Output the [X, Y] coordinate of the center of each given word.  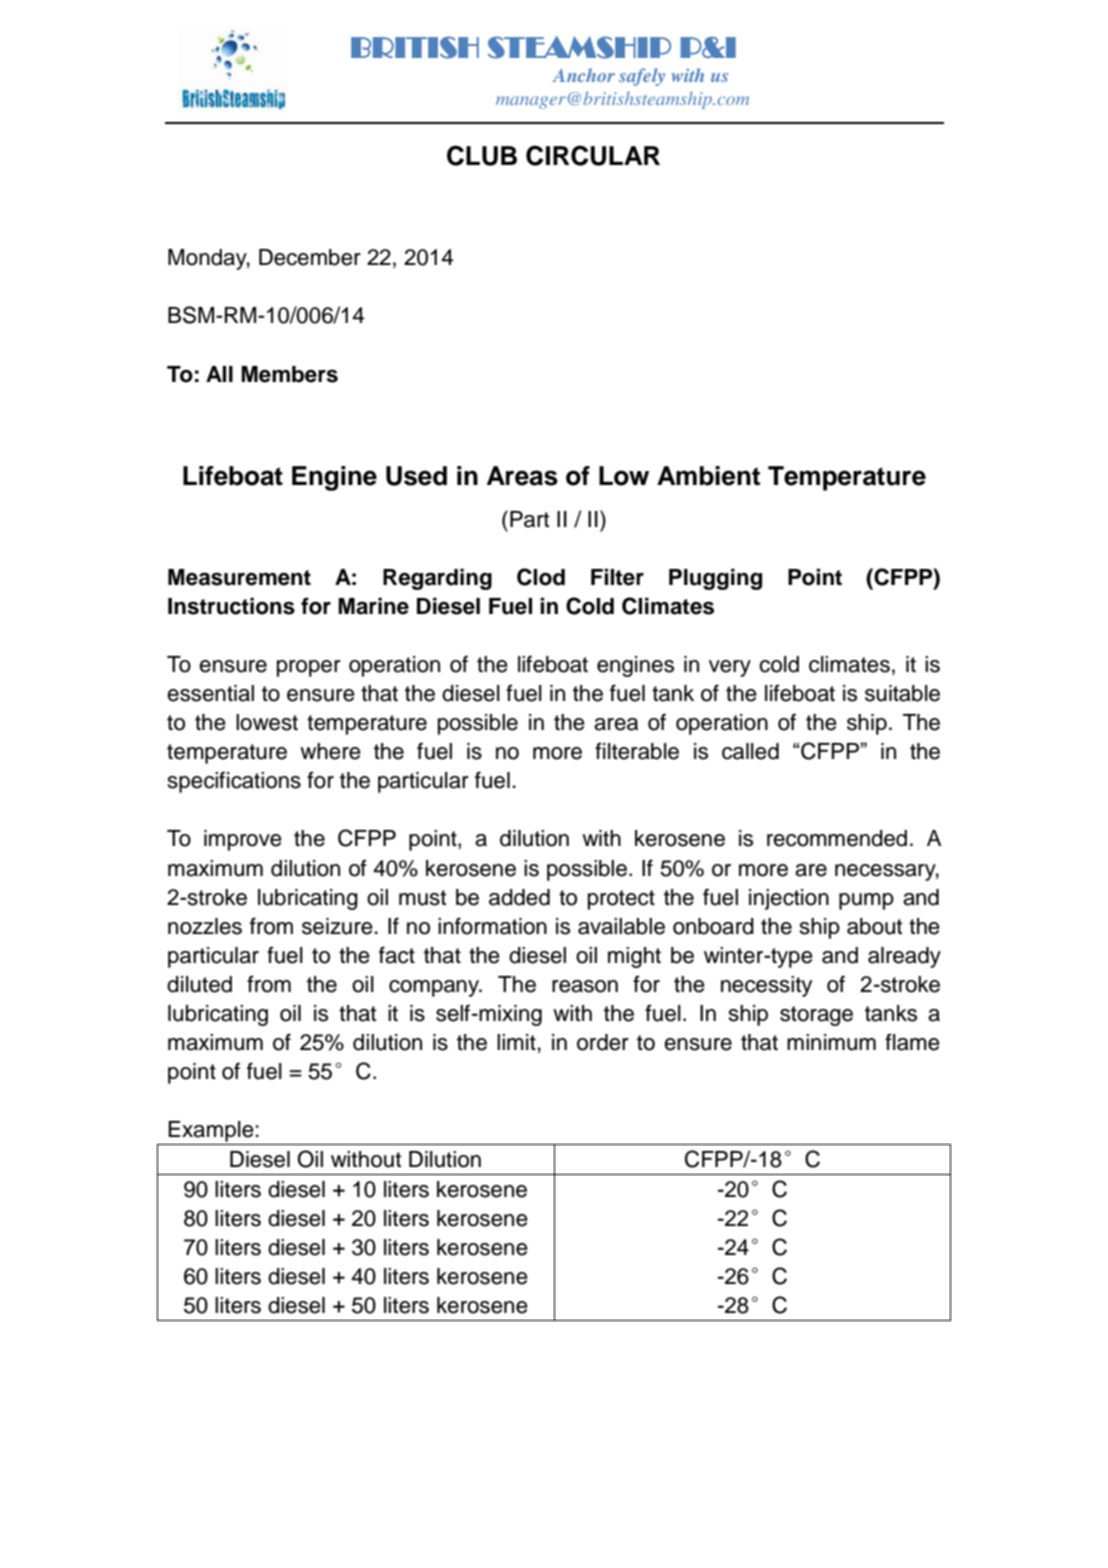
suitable [902, 693]
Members [289, 374]
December [310, 257]
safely [642, 77]
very [730, 668]
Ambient [708, 476]
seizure [337, 926]
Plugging [715, 579]
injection [789, 899]
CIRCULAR [593, 155]
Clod [541, 577]
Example [211, 1131]
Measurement [239, 577]
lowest [267, 722]
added [519, 897]
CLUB [482, 155]
